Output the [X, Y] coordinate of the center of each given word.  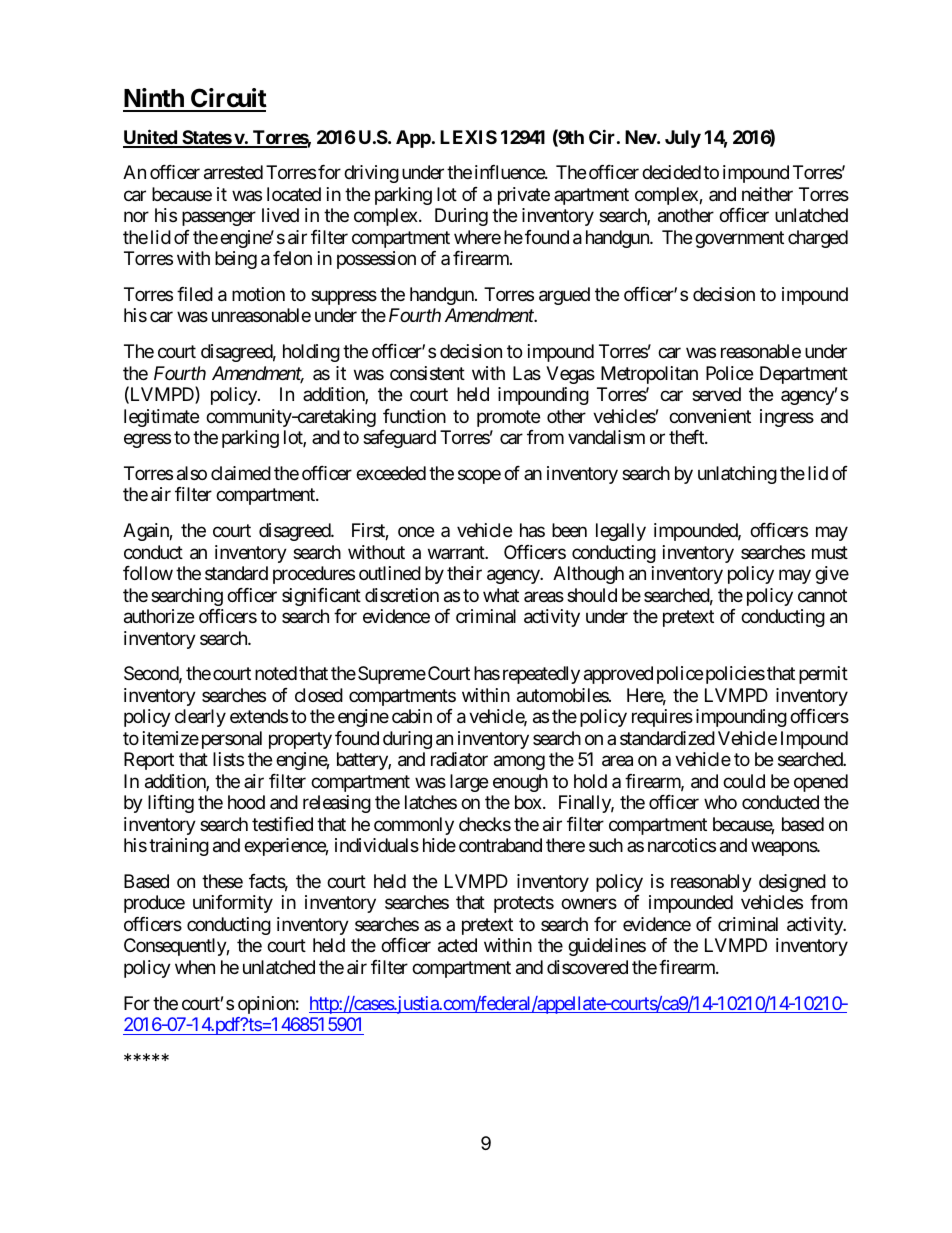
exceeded [391, 473]
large [469, 783]
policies [735, 675]
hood [246, 802]
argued [564, 296]
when [195, 967]
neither [767, 194]
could [744, 781]
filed [195, 294]
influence [510, 172]
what [501, 595]
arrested [233, 172]
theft [687, 437]
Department [804, 375]
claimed [241, 473]
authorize [159, 616]
